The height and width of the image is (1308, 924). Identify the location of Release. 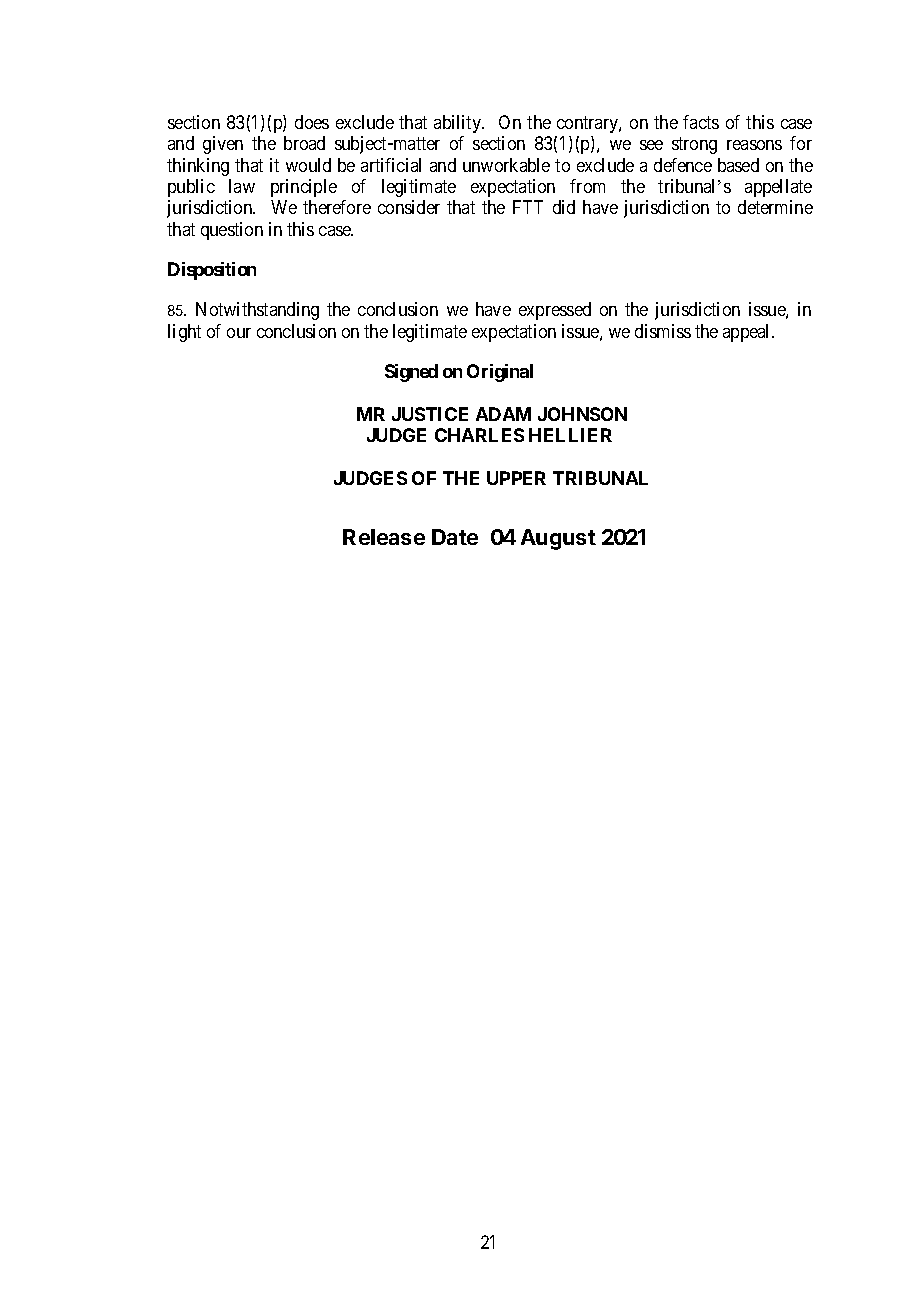
(384, 537).
